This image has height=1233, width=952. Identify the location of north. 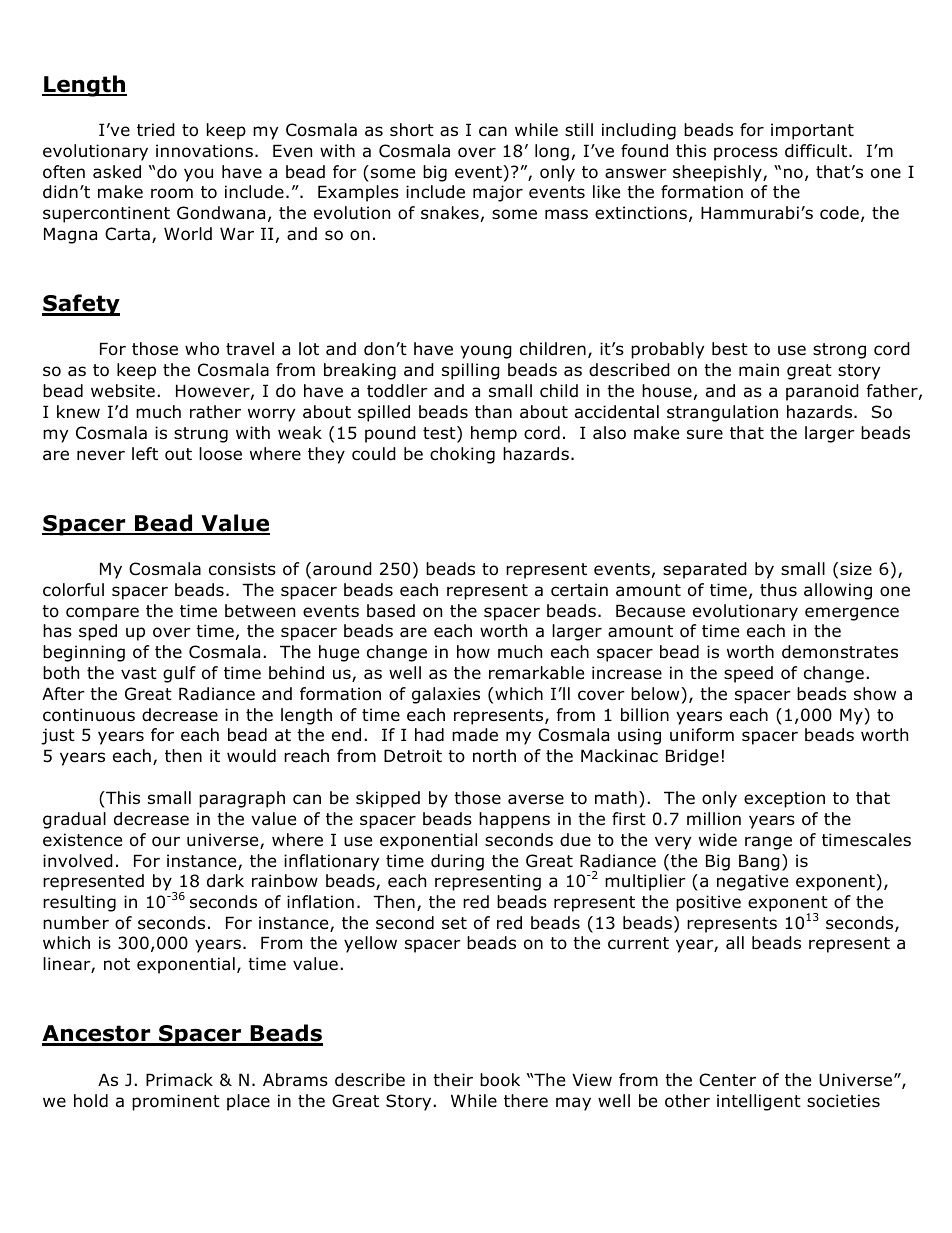
(494, 756).
